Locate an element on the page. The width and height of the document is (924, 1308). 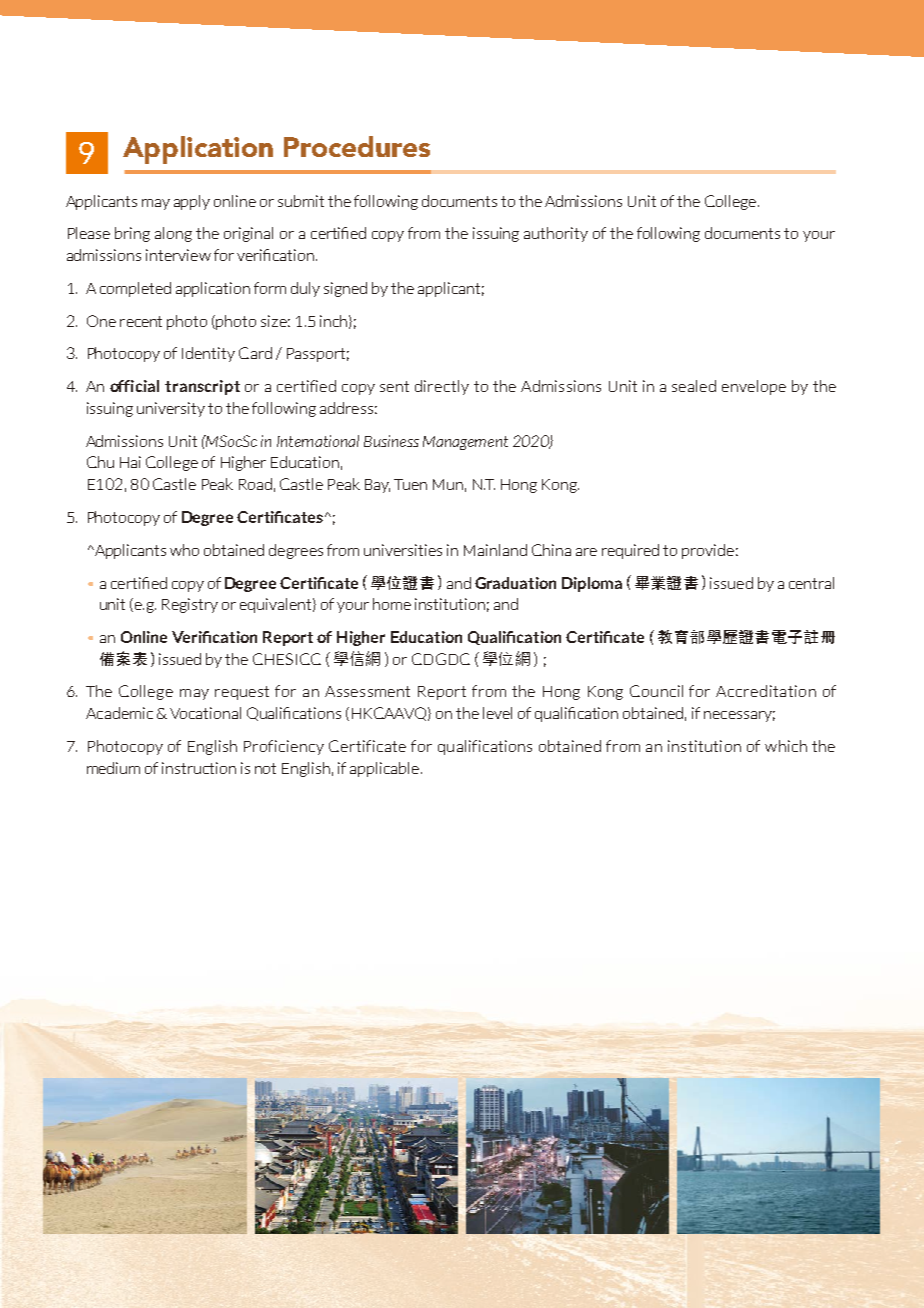
sealed is located at coordinates (694, 386).
